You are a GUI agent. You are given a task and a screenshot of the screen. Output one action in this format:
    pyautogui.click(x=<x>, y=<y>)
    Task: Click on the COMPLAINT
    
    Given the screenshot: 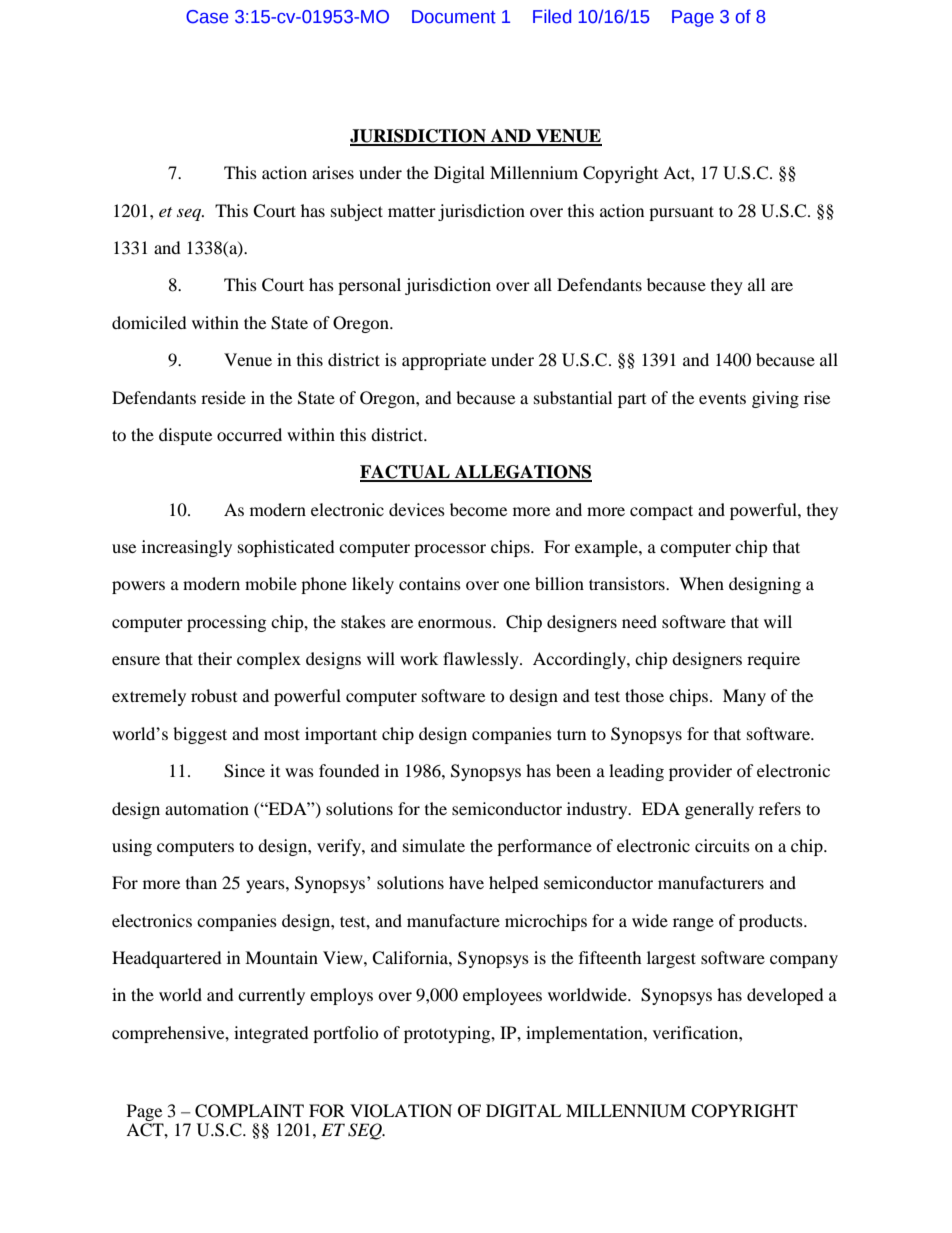 What is the action you would take?
    pyautogui.click(x=249, y=1111)
